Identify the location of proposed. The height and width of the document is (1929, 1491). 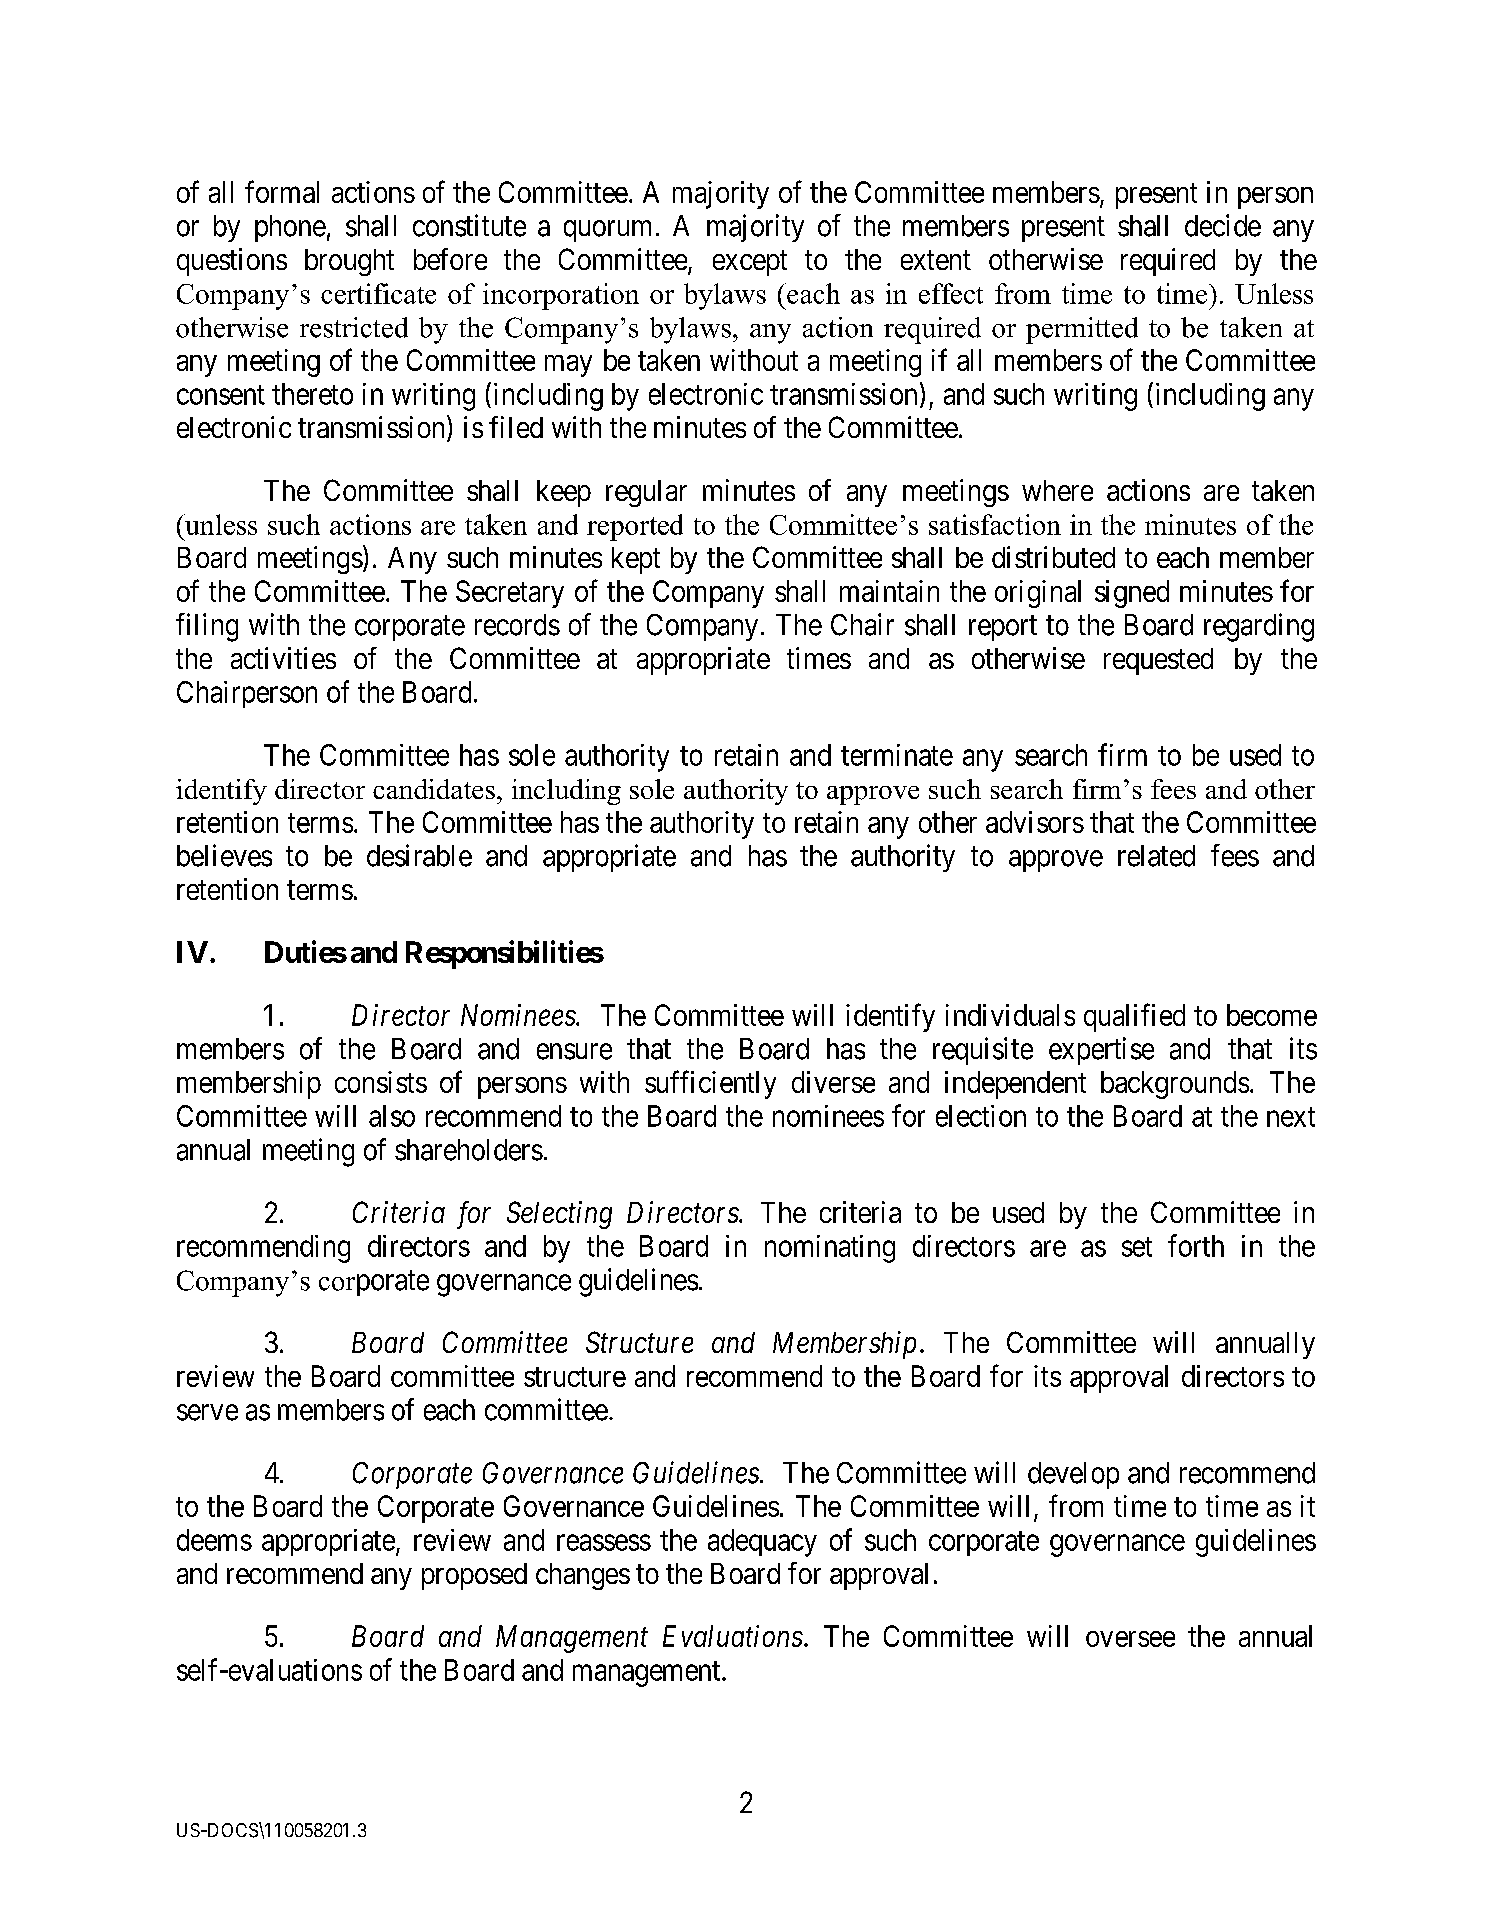
(474, 1576).
